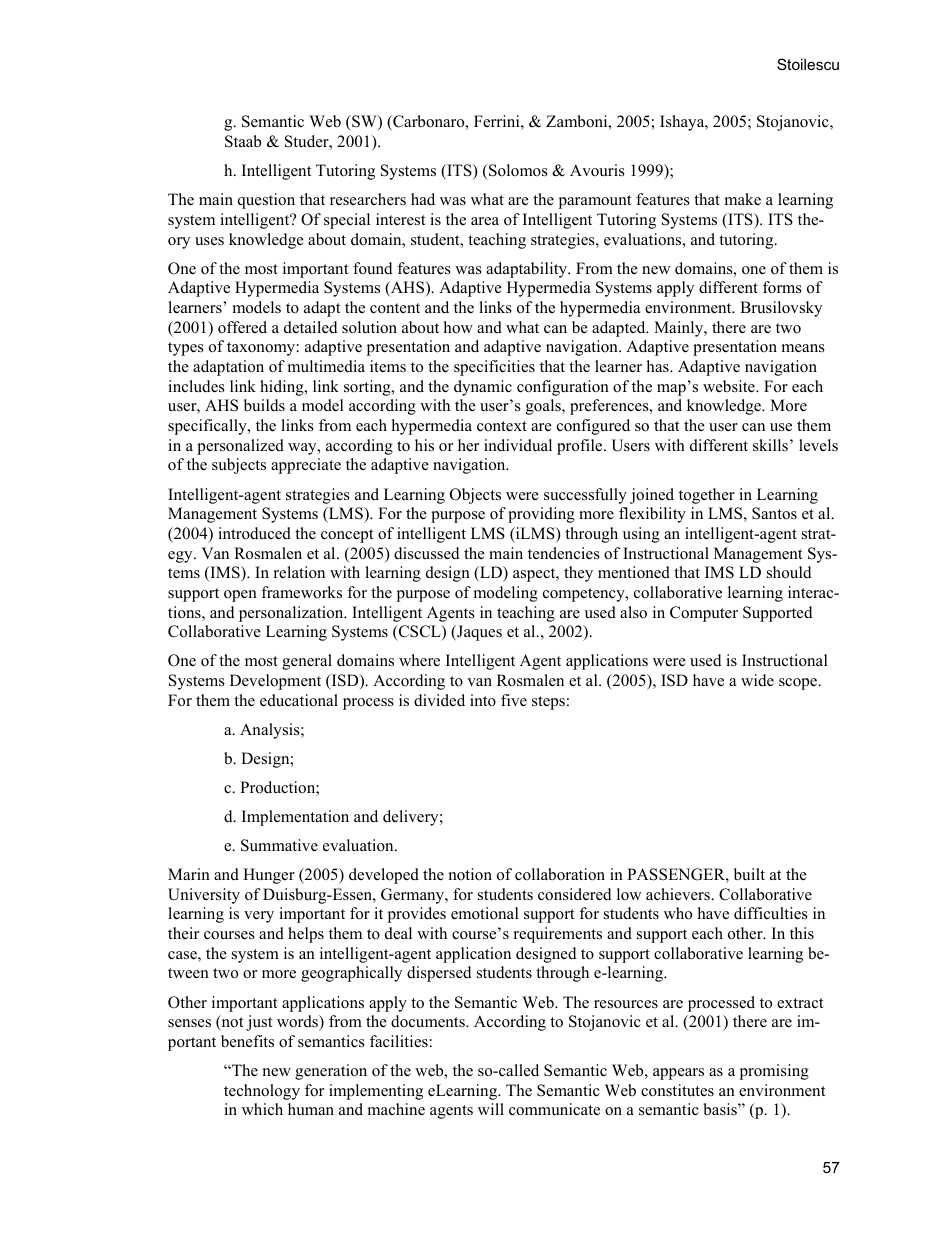  I want to click on make, so click(743, 199).
